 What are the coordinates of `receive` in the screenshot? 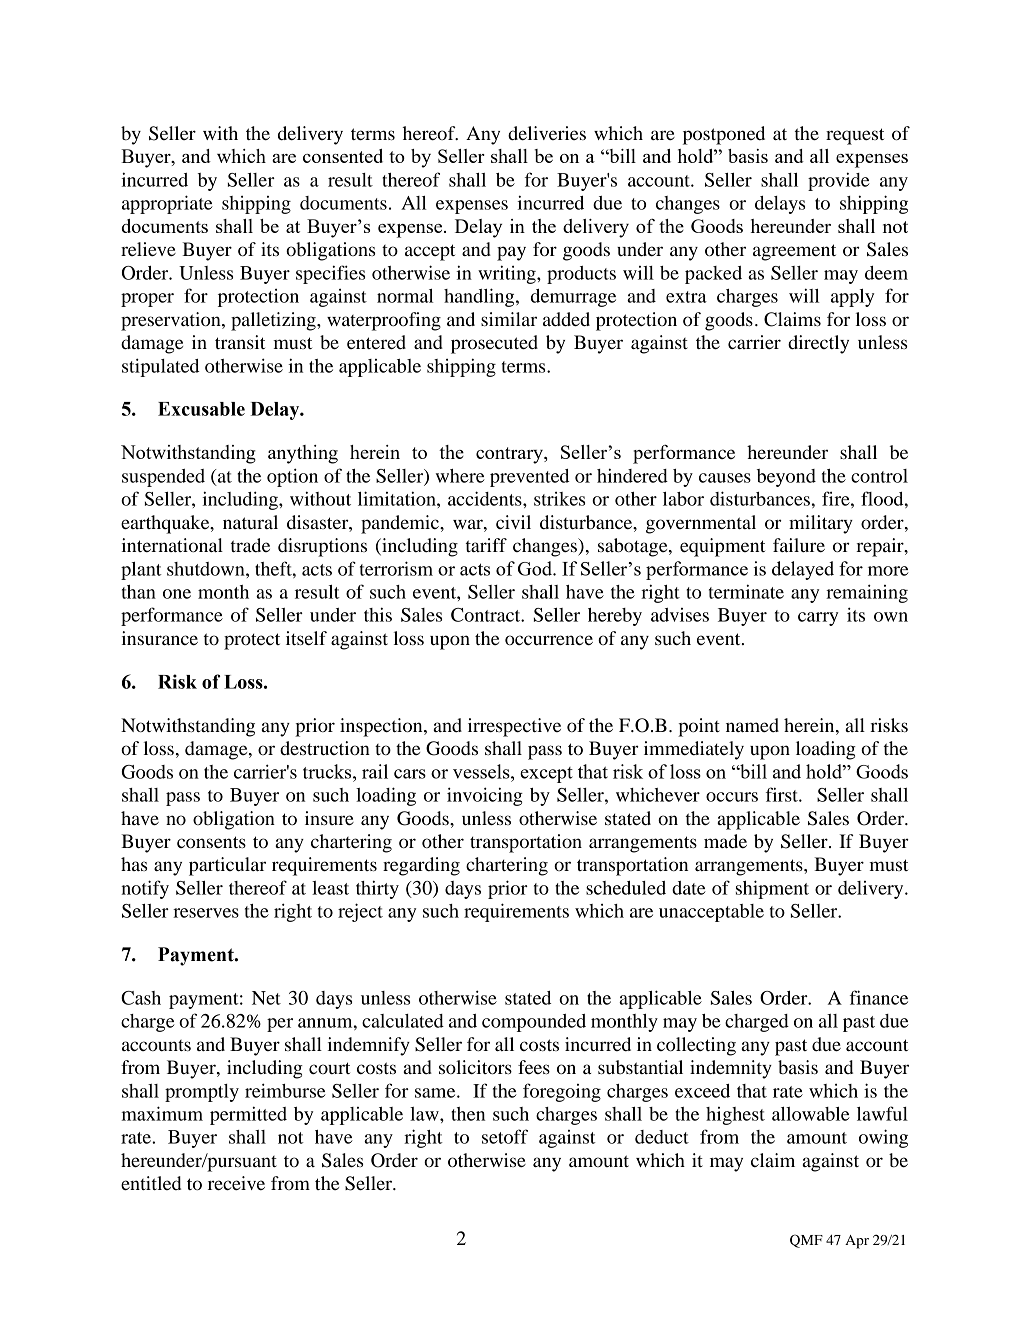 It's located at (236, 1183).
